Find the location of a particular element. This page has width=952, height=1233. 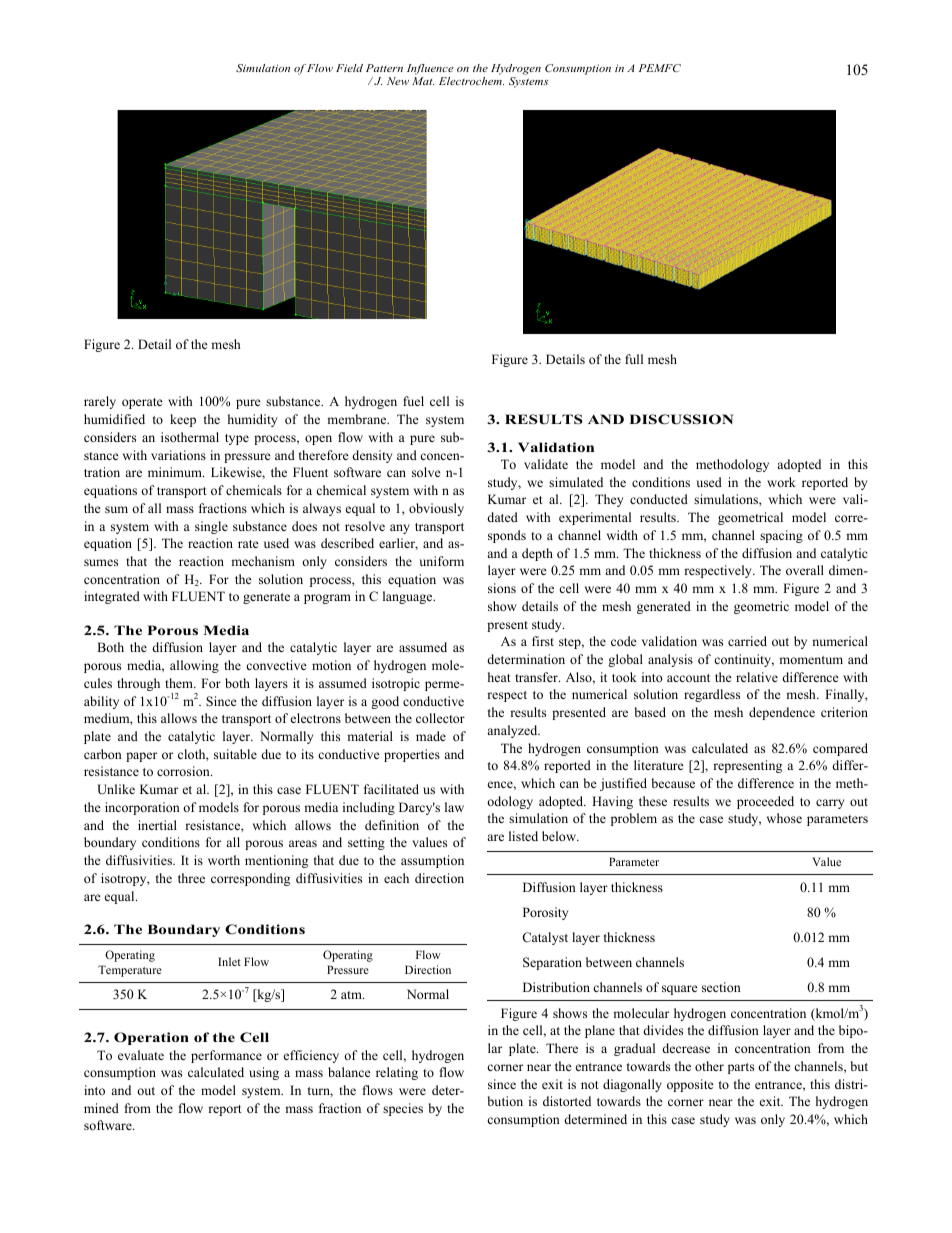

mechanism is located at coordinates (263, 561).
